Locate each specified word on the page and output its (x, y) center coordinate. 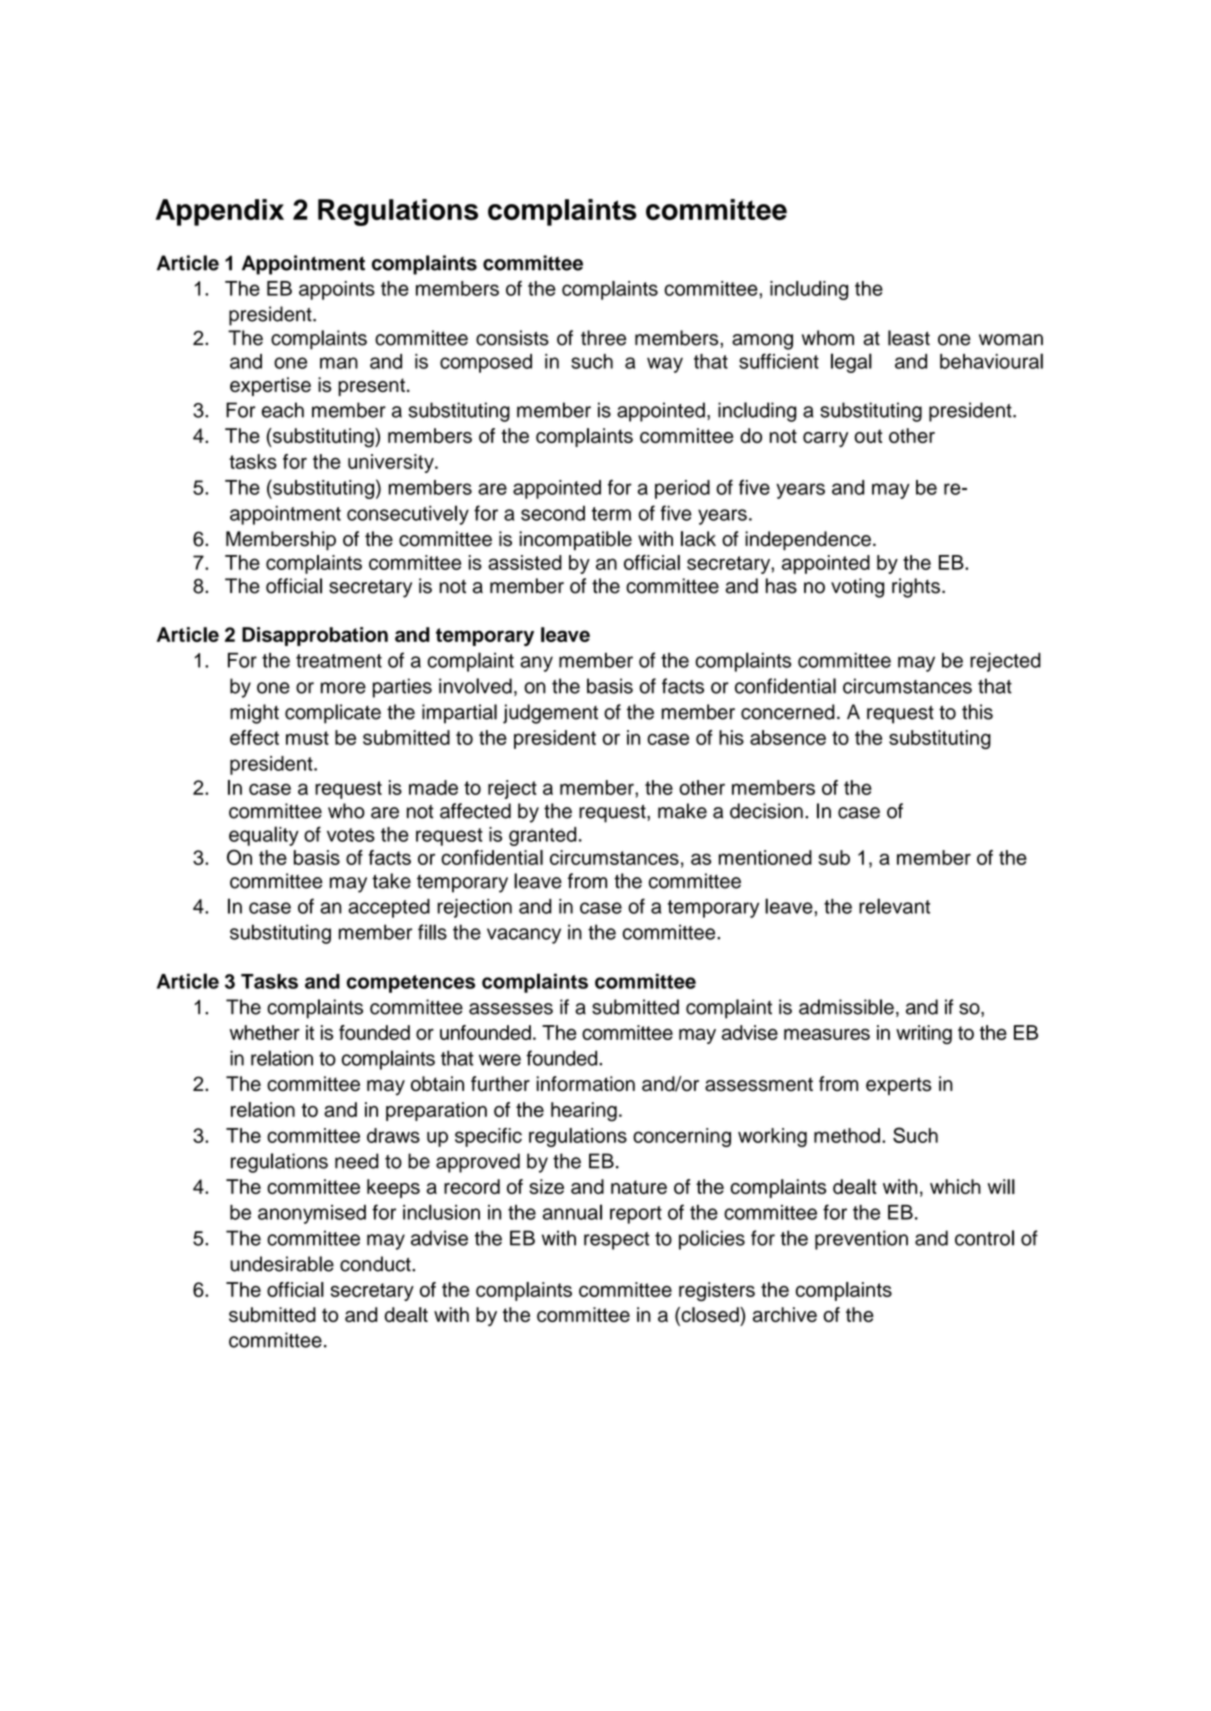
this (977, 712)
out (868, 436)
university (392, 463)
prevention (861, 1240)
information (585, 1084)
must (307, 738)
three (603, 338)
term (611, 514)
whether (265, 1032)
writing (924, 1034)
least (909, 338)
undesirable (282, 1264)
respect (617, 1241)
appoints (337, 290)
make (682, 811)
